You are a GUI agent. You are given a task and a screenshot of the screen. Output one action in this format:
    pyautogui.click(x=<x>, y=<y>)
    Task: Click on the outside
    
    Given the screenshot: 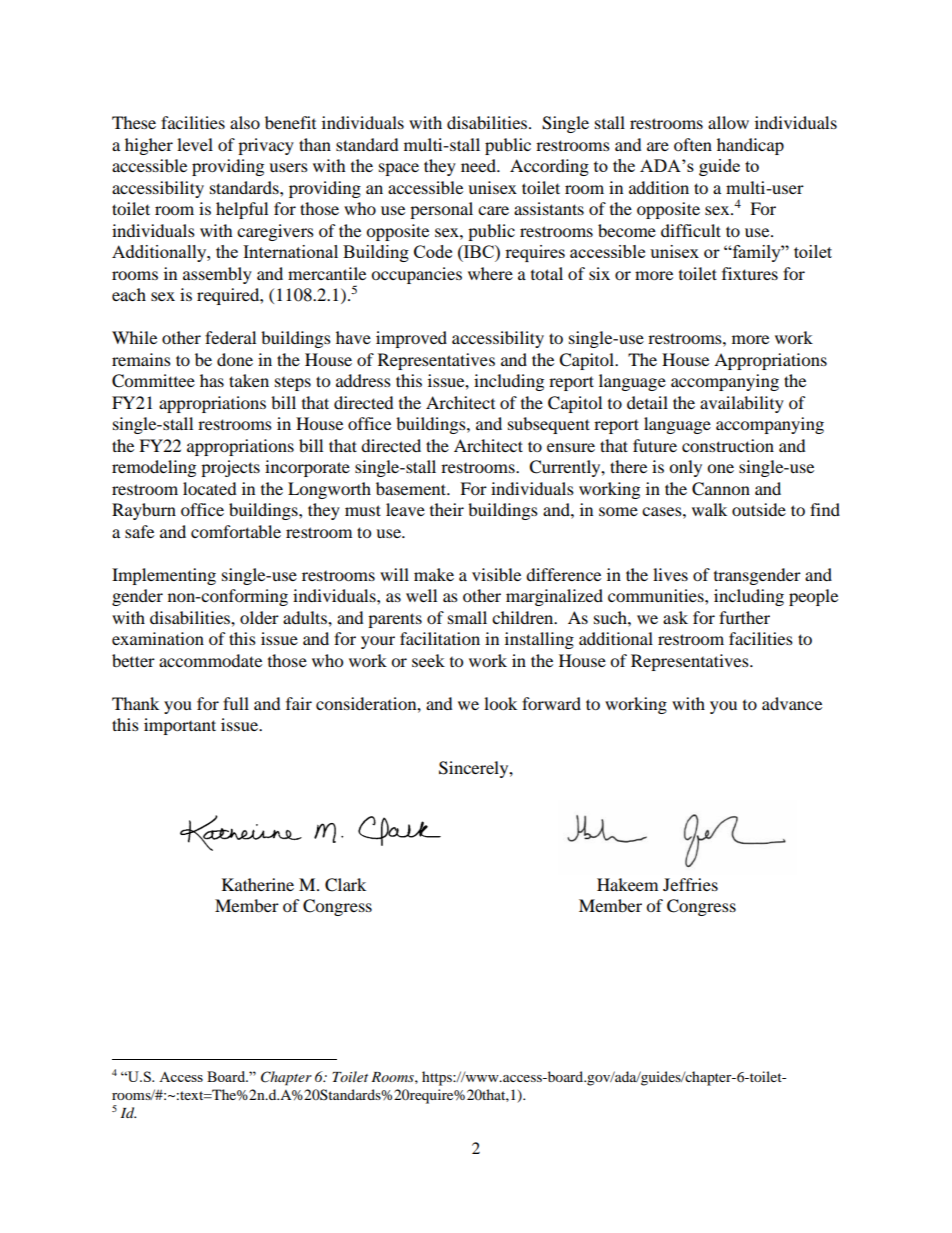 What is the action you would take?
    pyautogui.click(x=759, y=509)
